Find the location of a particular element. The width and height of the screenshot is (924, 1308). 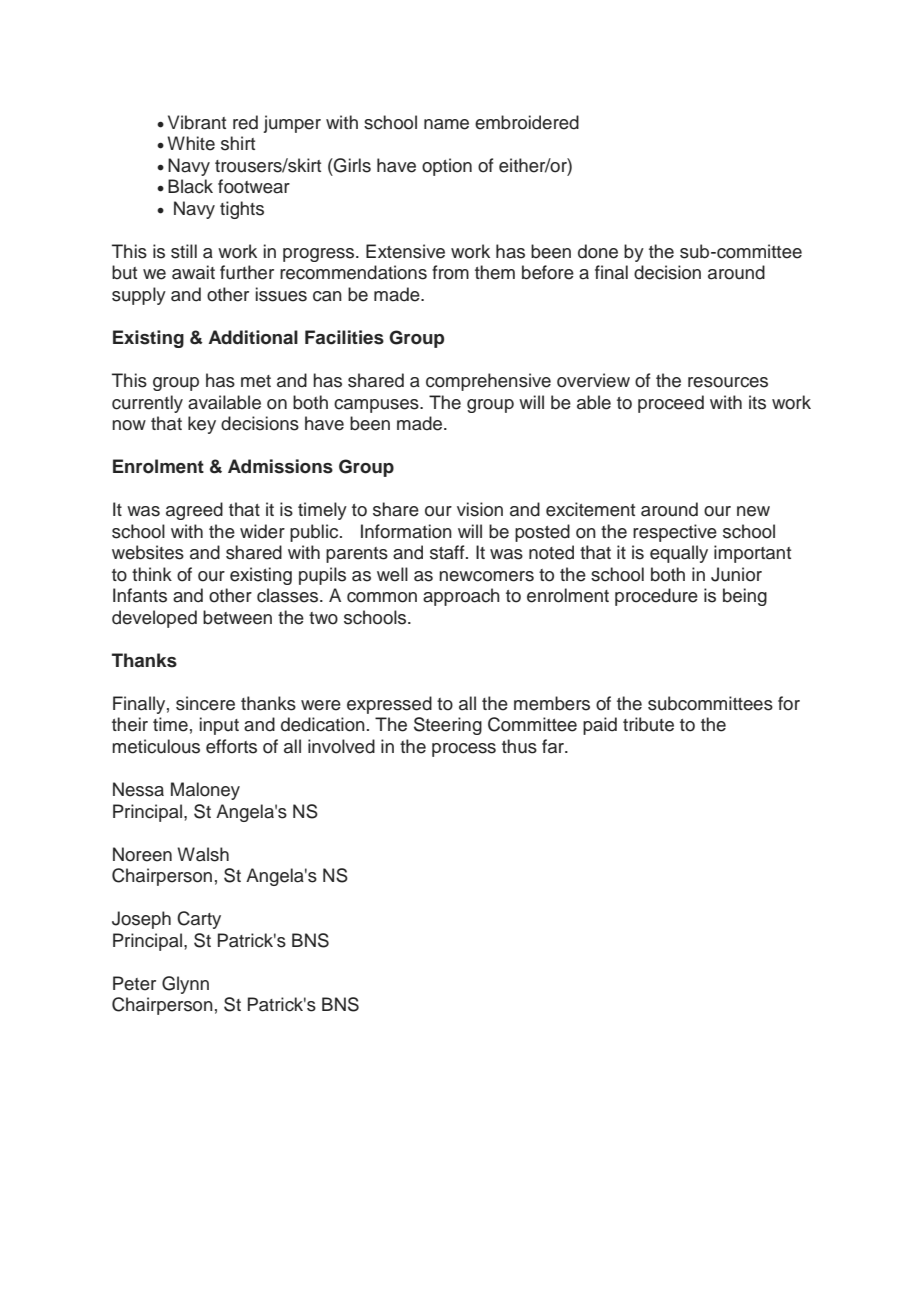

White is located at coordinates (191, 143).
